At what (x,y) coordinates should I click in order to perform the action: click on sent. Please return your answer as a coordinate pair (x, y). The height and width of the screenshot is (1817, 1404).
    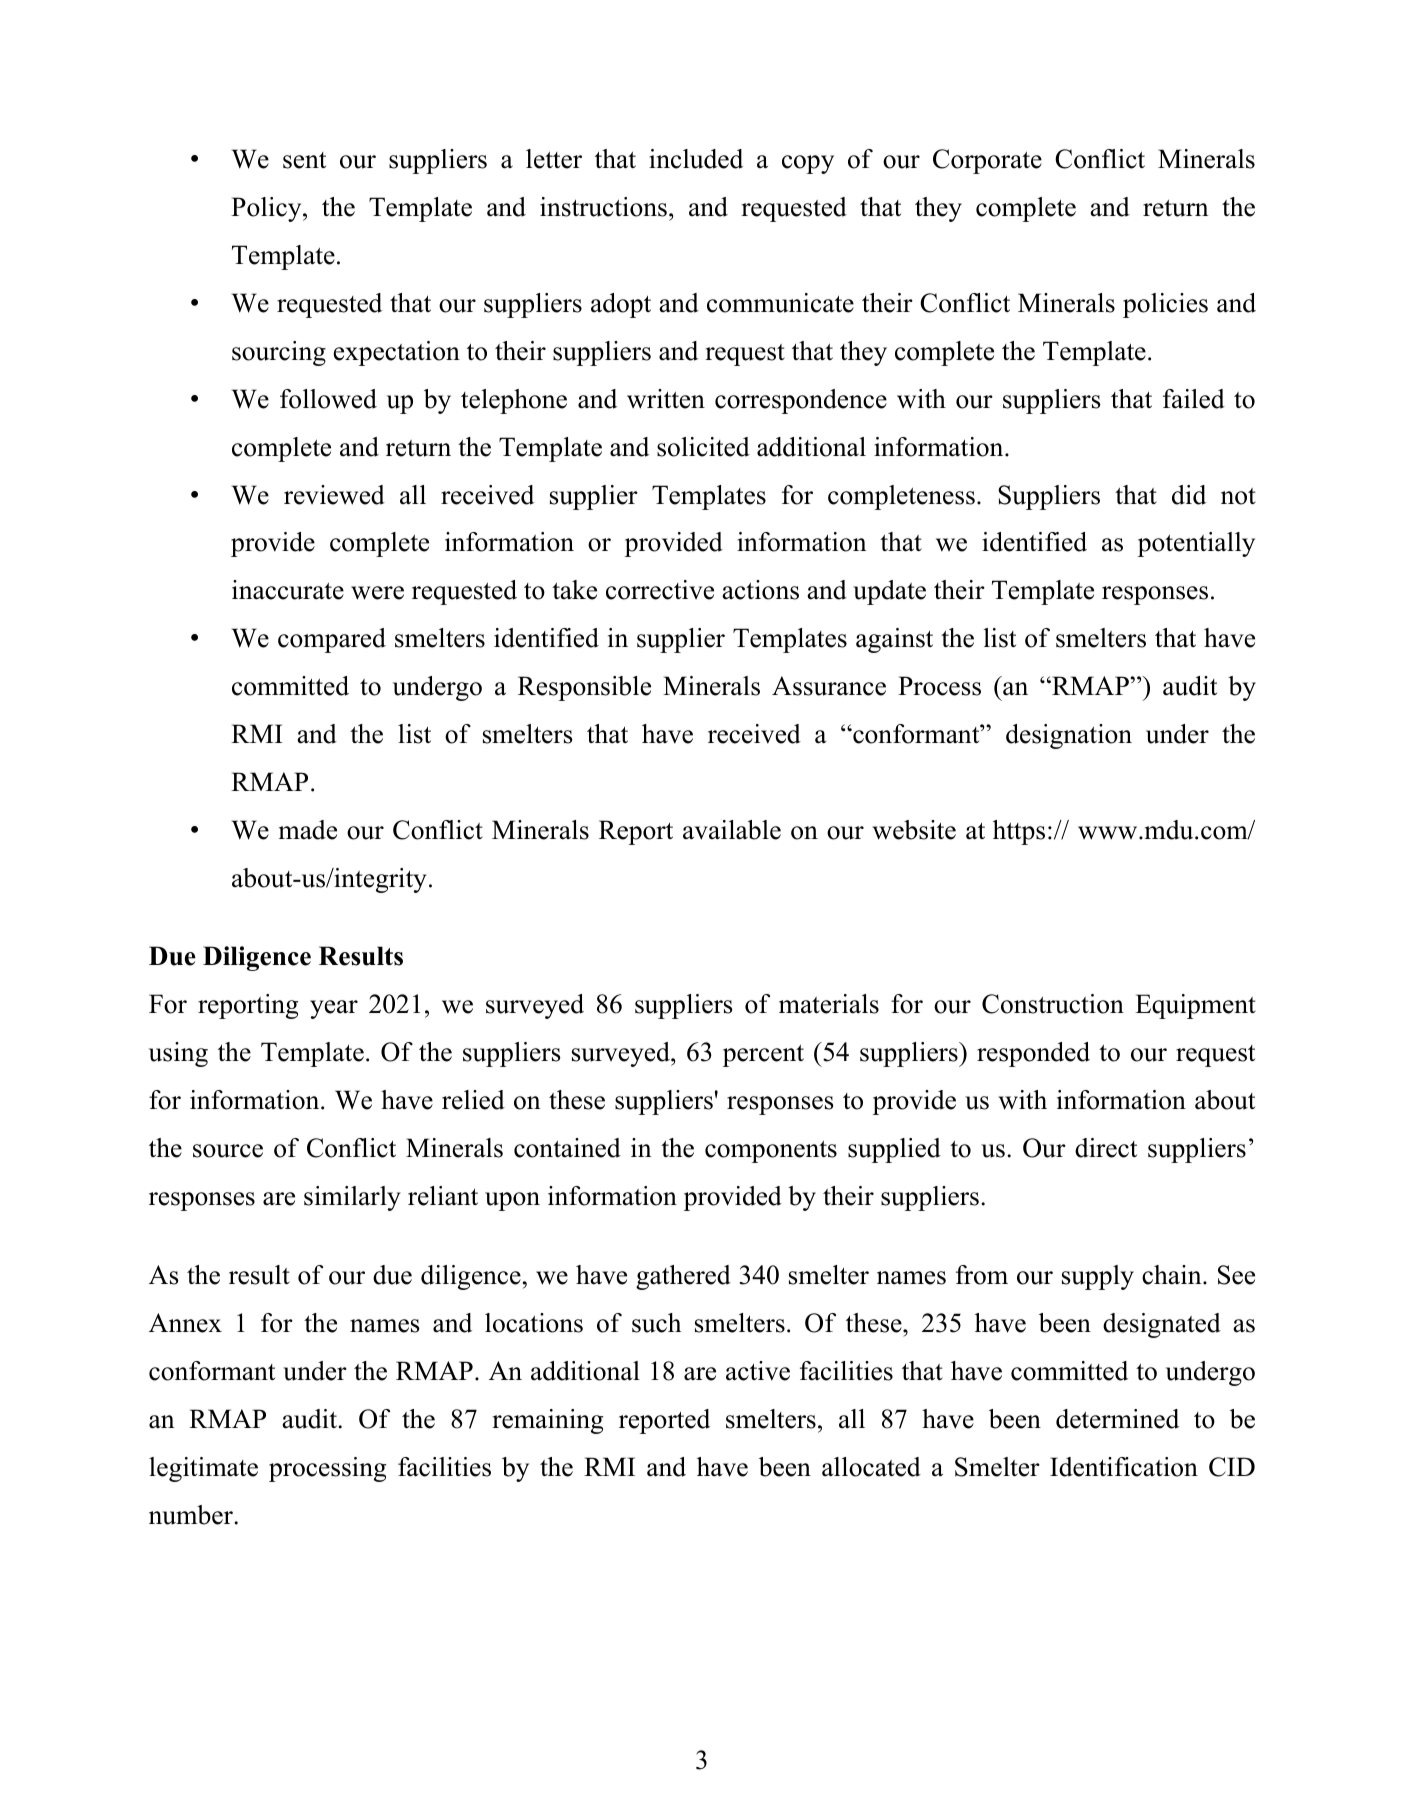
    Looking at the image, I should click on (304, 160).
